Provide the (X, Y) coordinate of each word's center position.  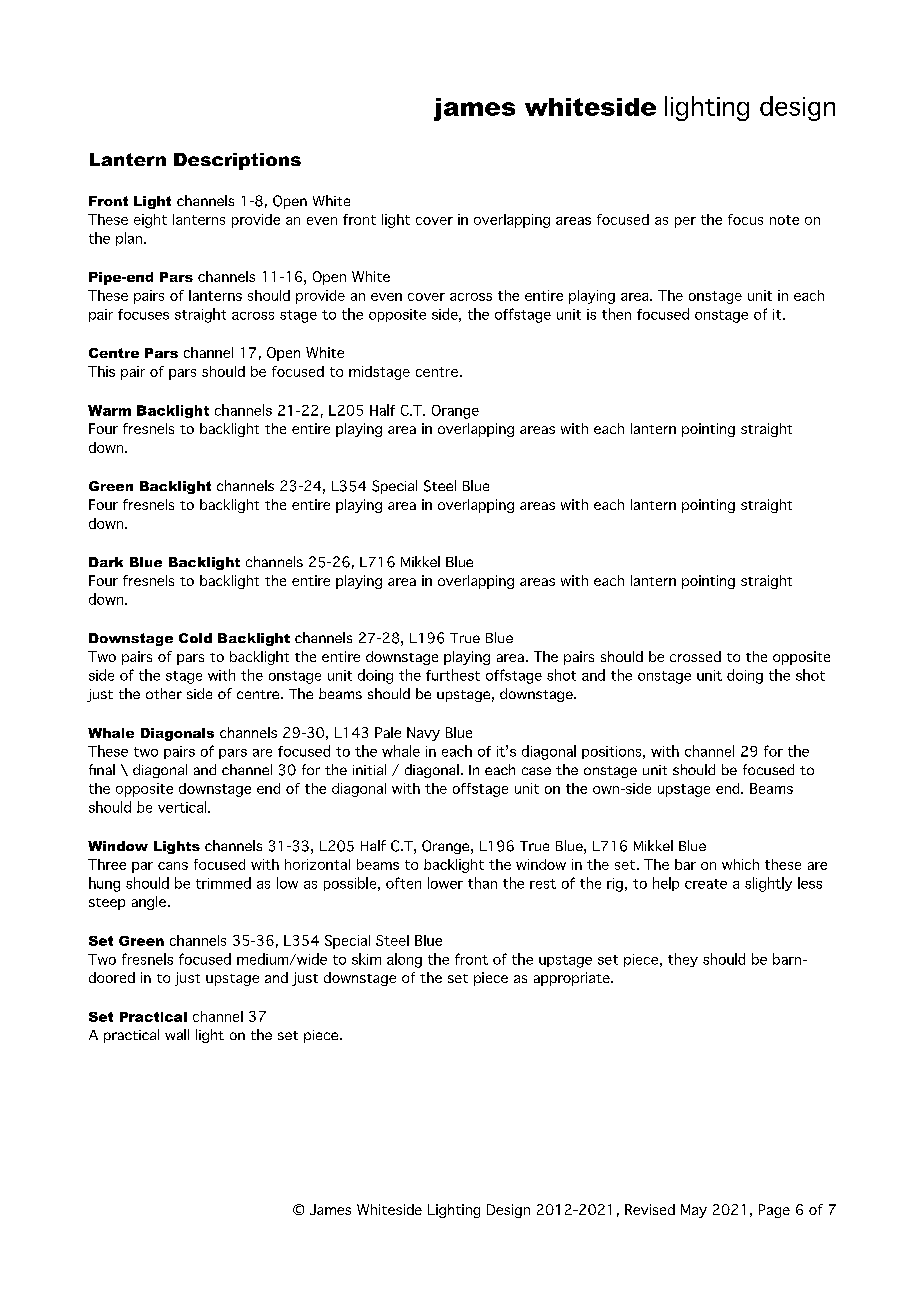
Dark (106, 562)
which (740, 864)
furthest (453, 675)
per (685, 222)
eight (150, 221)
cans (173, 866)
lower (445, 883)
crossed (695, 656)
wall (177, 1034)
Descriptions (237, 161)
